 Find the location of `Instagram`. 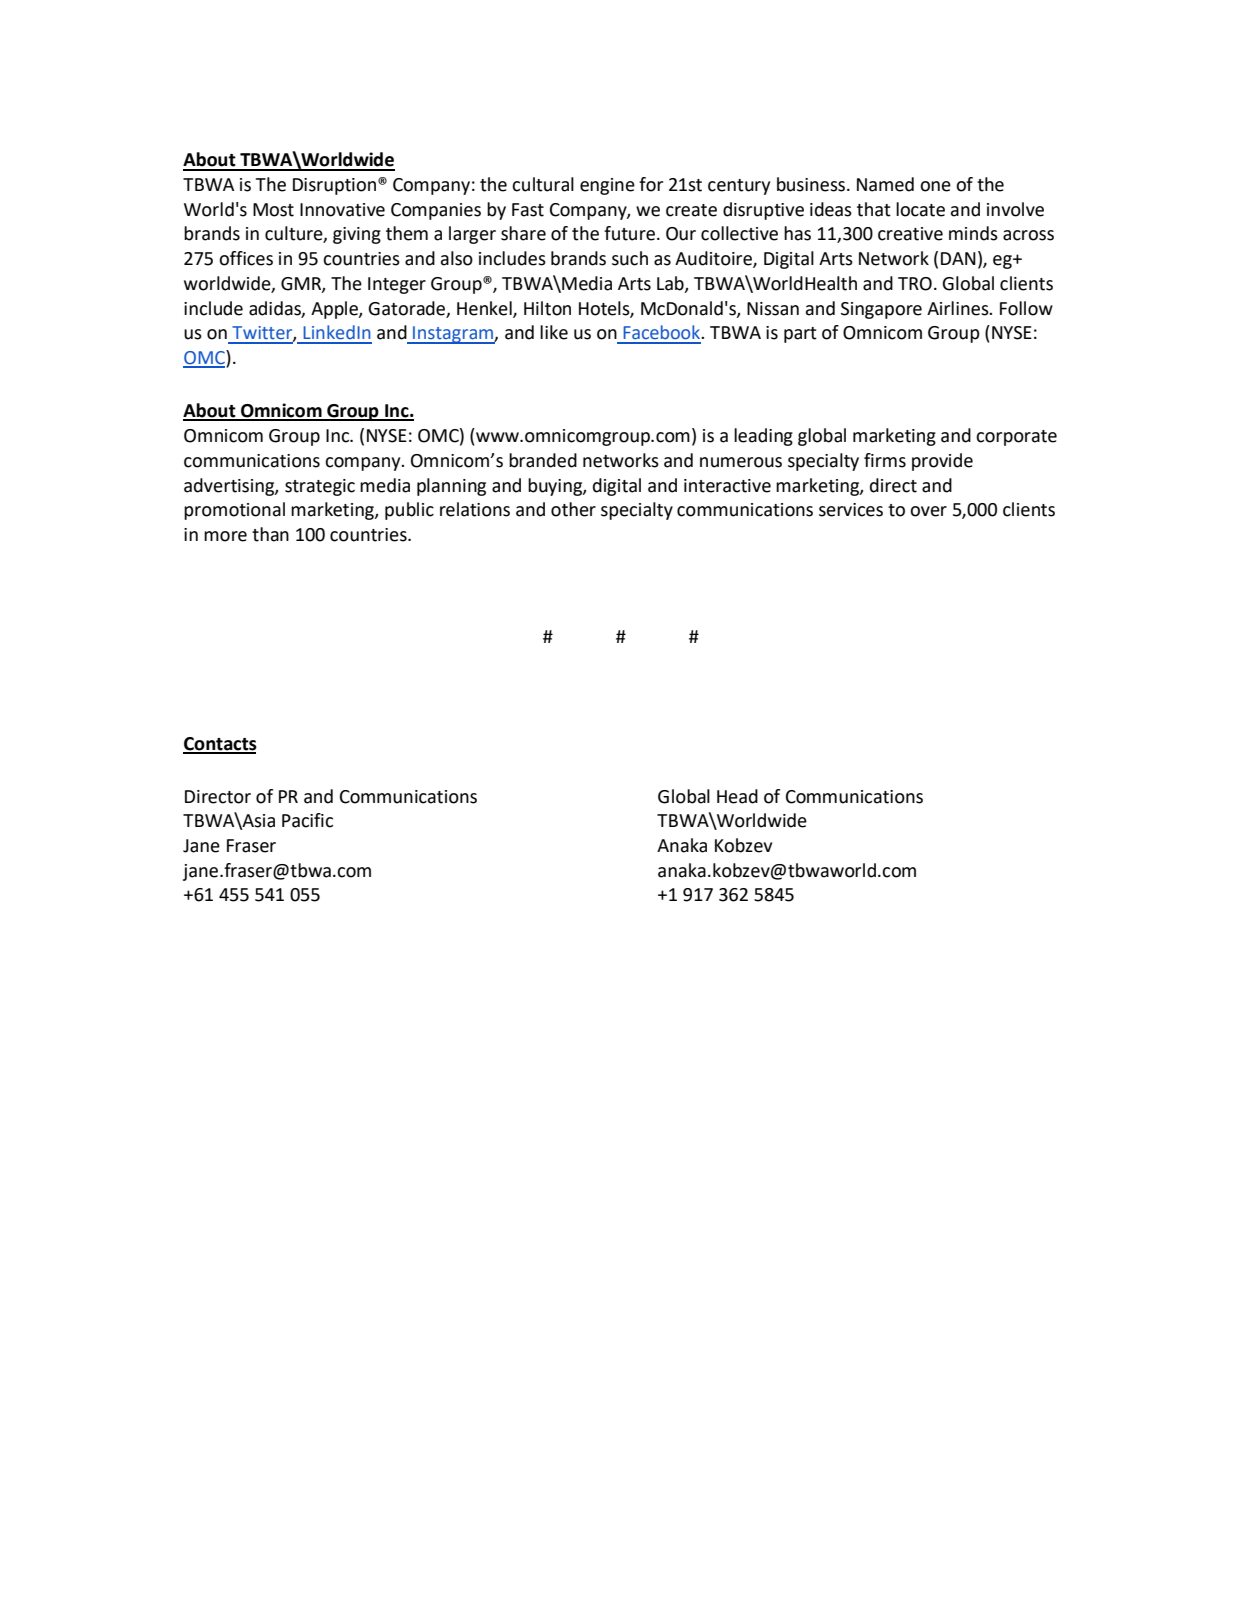

Instagram is located at coordinates (453, 335).
